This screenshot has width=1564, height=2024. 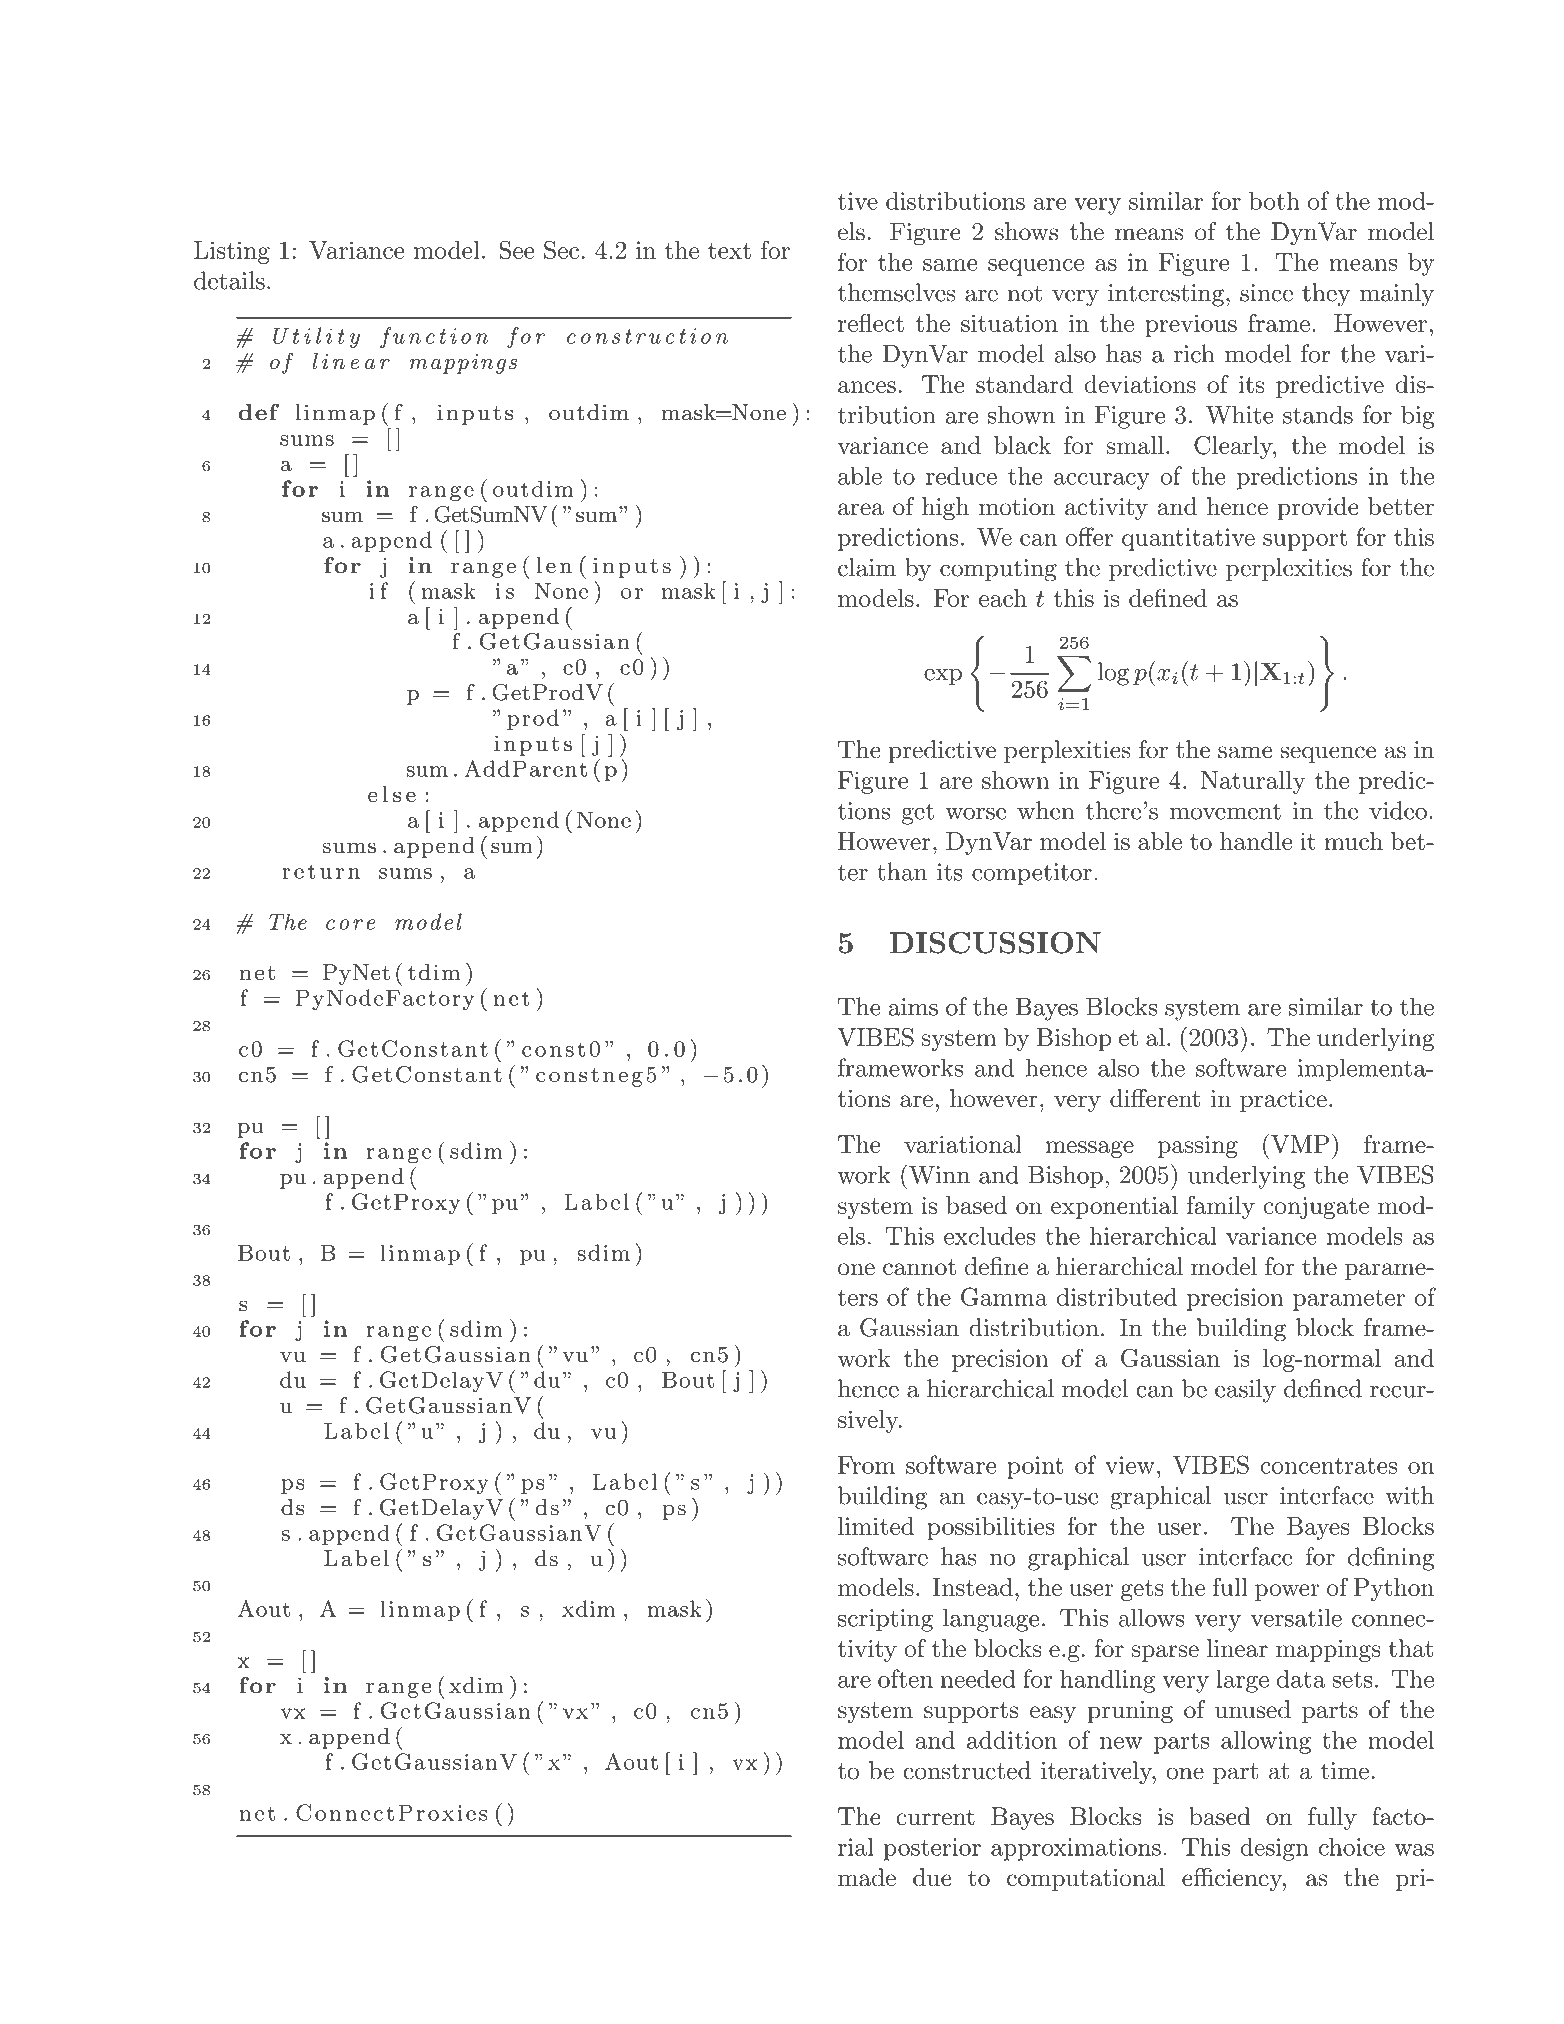 I want to click on DISCUSSION, so click(x=995, y=942).
